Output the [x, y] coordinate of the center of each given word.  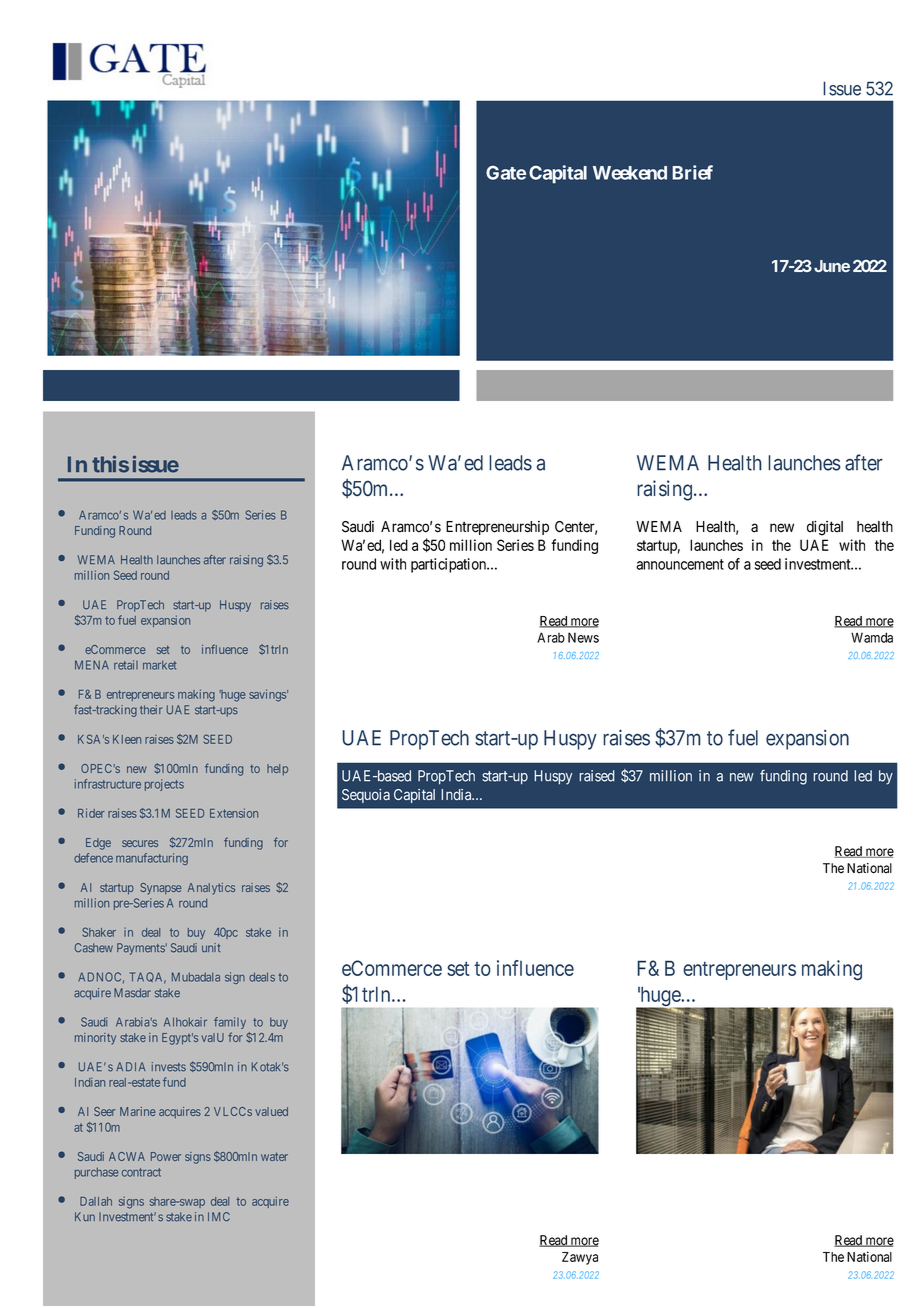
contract [141, 1172]
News [583, 637]
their [151, 710]
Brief [692, 172]
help [277, 770]
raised [597, 776]
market [159, 665]
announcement [680, 564]
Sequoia [366, 796]
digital [825, 528]
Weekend [630, 173]
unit [211, 947]
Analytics [211, 889]
